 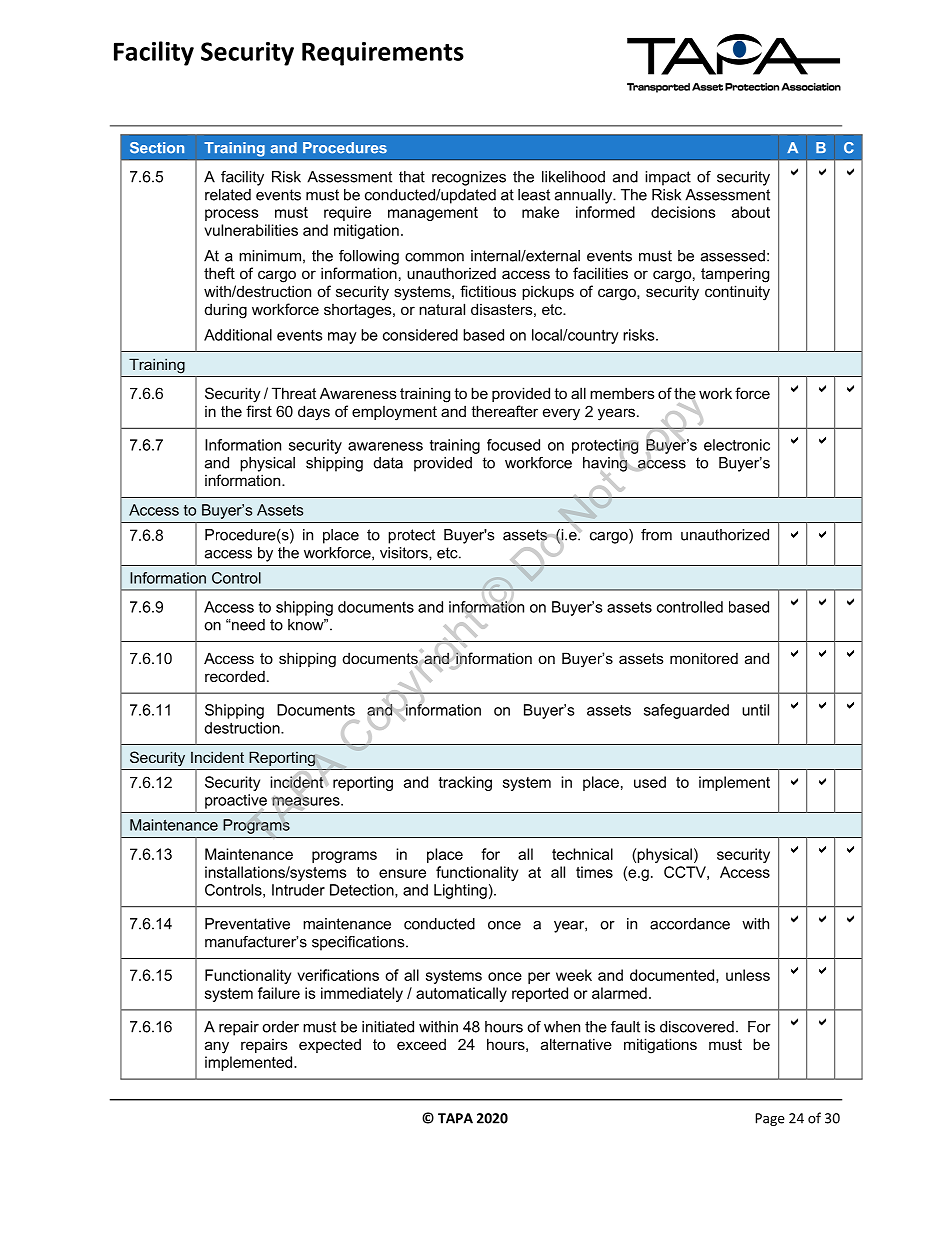 I want to click on need, so click(x=247, y=625).
